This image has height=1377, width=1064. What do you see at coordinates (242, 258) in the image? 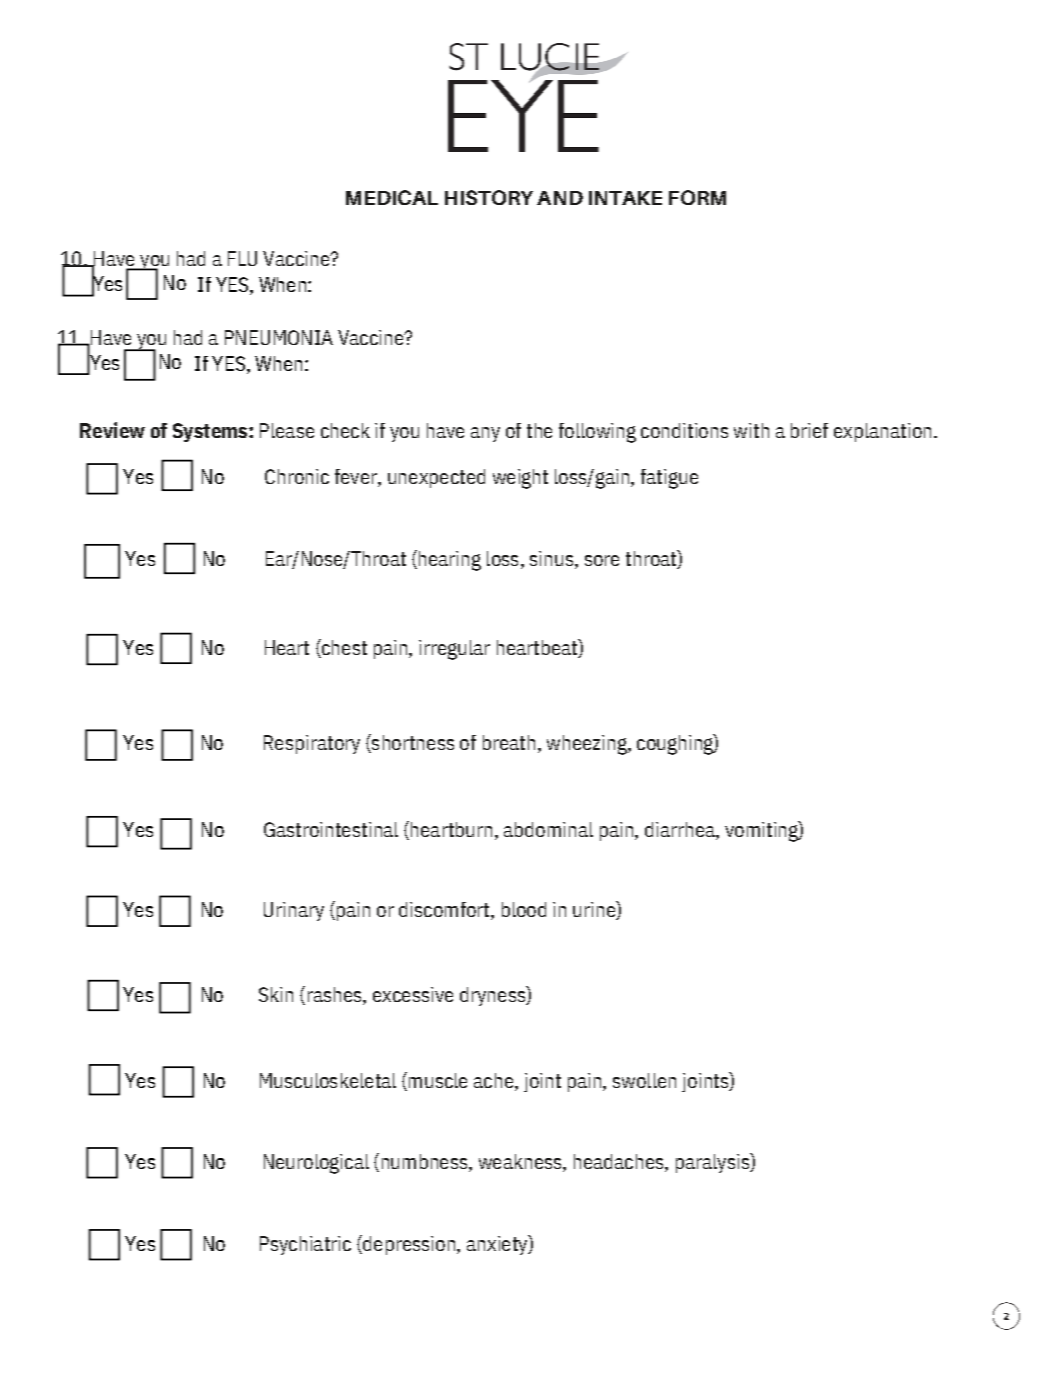
I see `FLU` at bounding box center [242, 258].
